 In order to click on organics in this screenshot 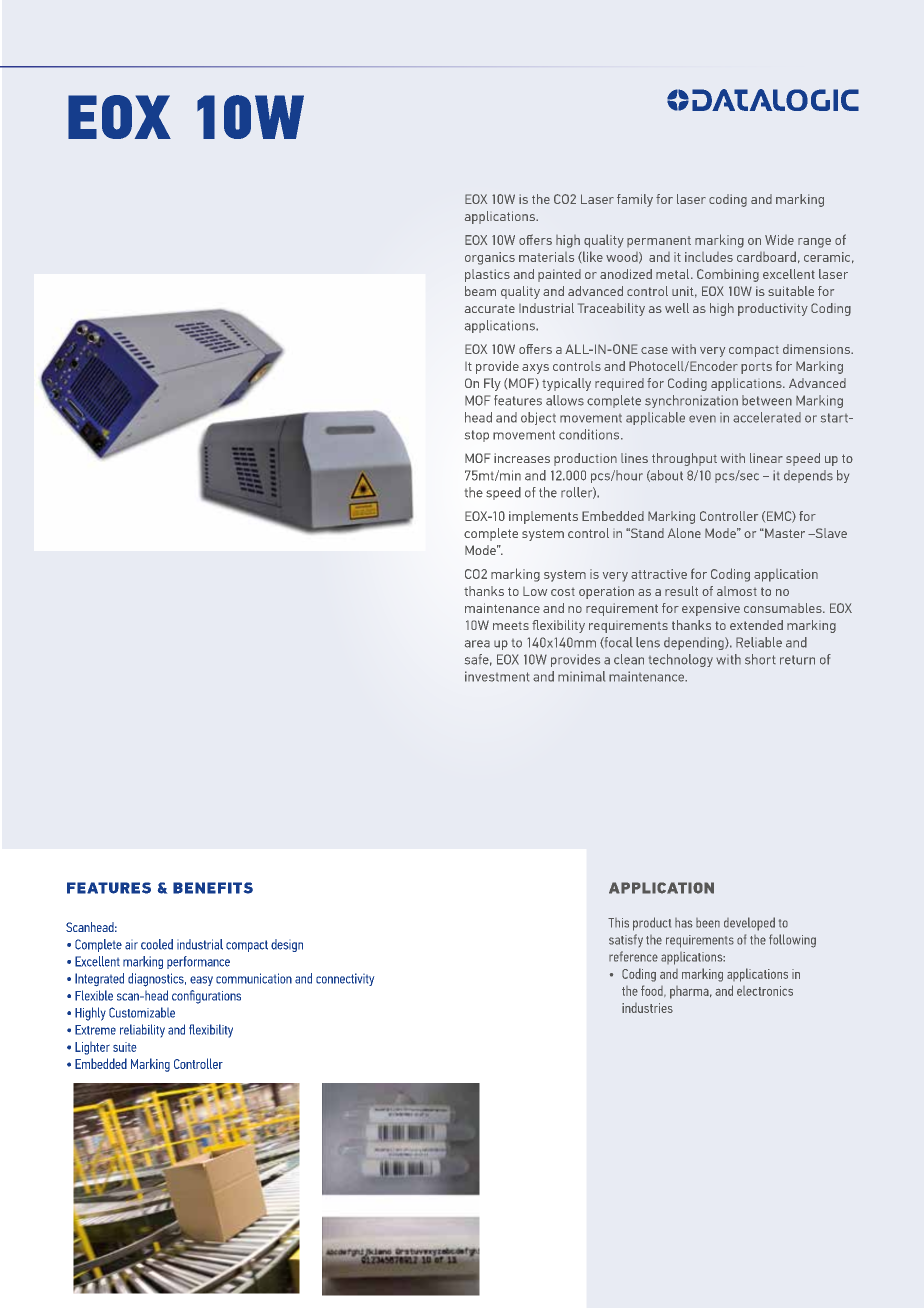, I will do `click(490, 258)`.
